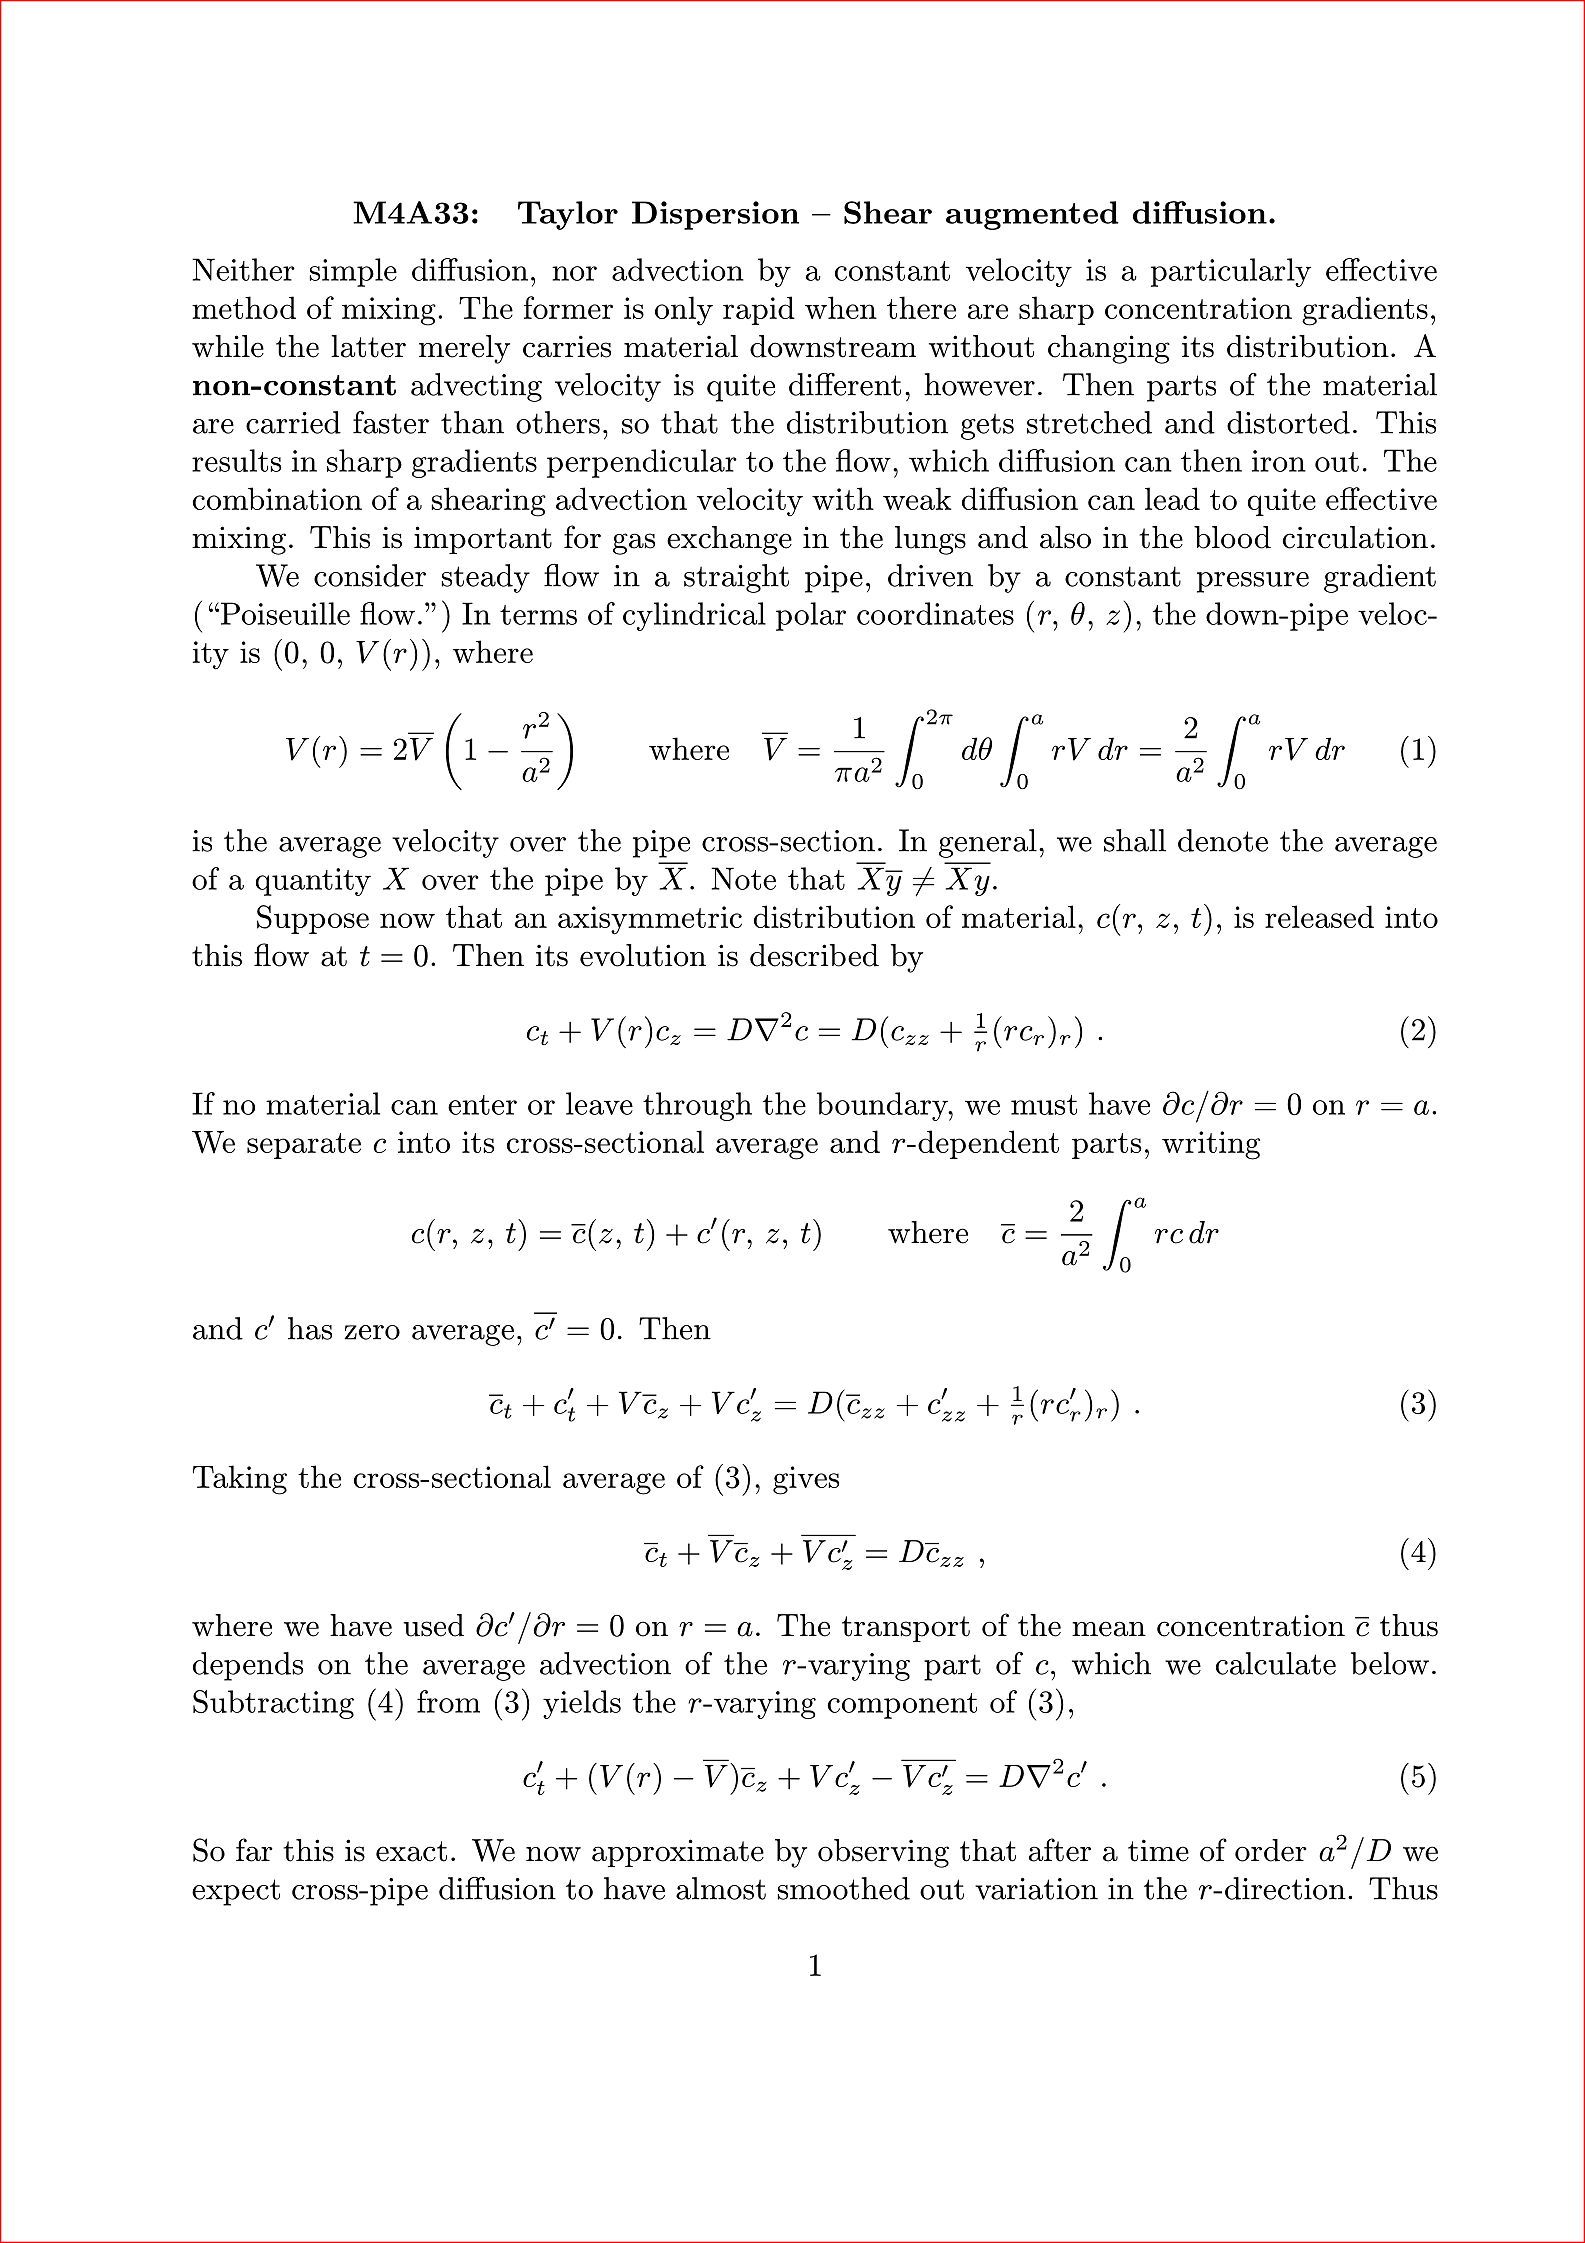 This image has width=1585, height=2243. I want to click on Taking, so click(240, 1480).
